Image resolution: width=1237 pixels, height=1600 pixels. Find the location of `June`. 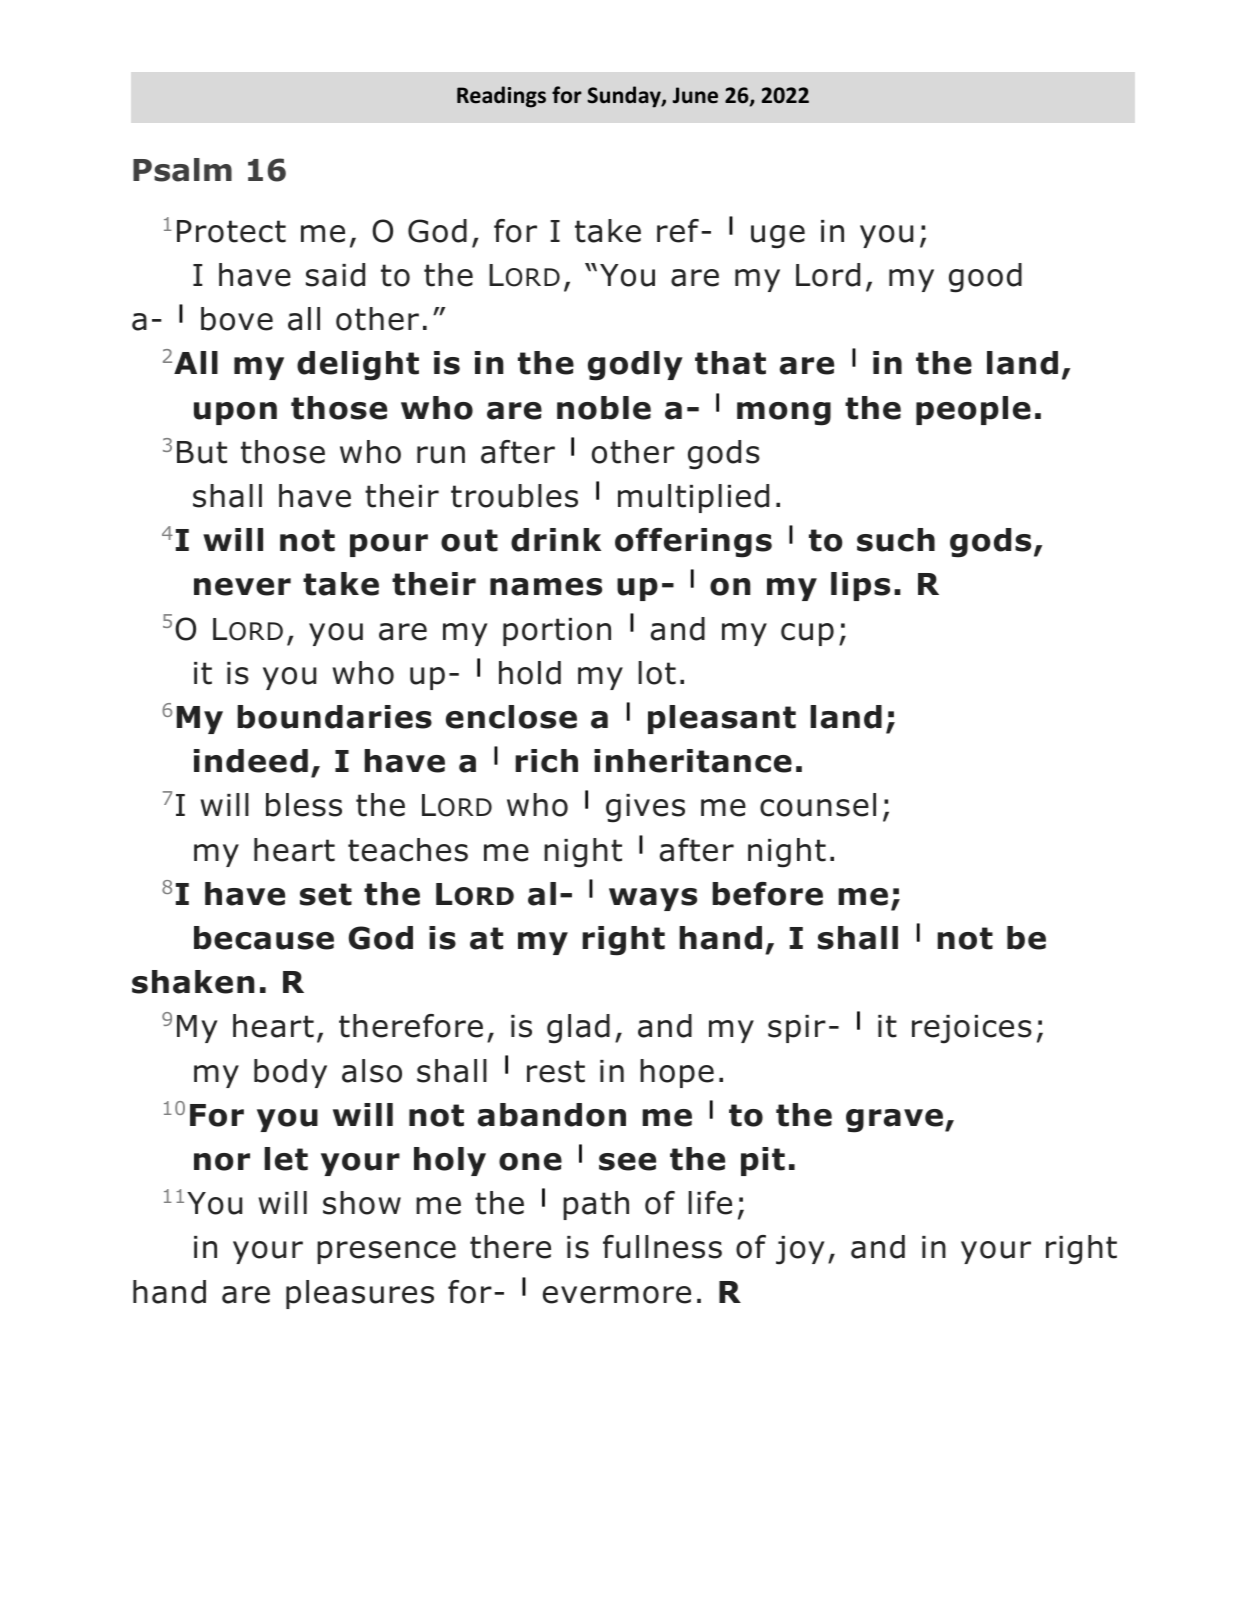

June is located at coordinates (695, 95).
